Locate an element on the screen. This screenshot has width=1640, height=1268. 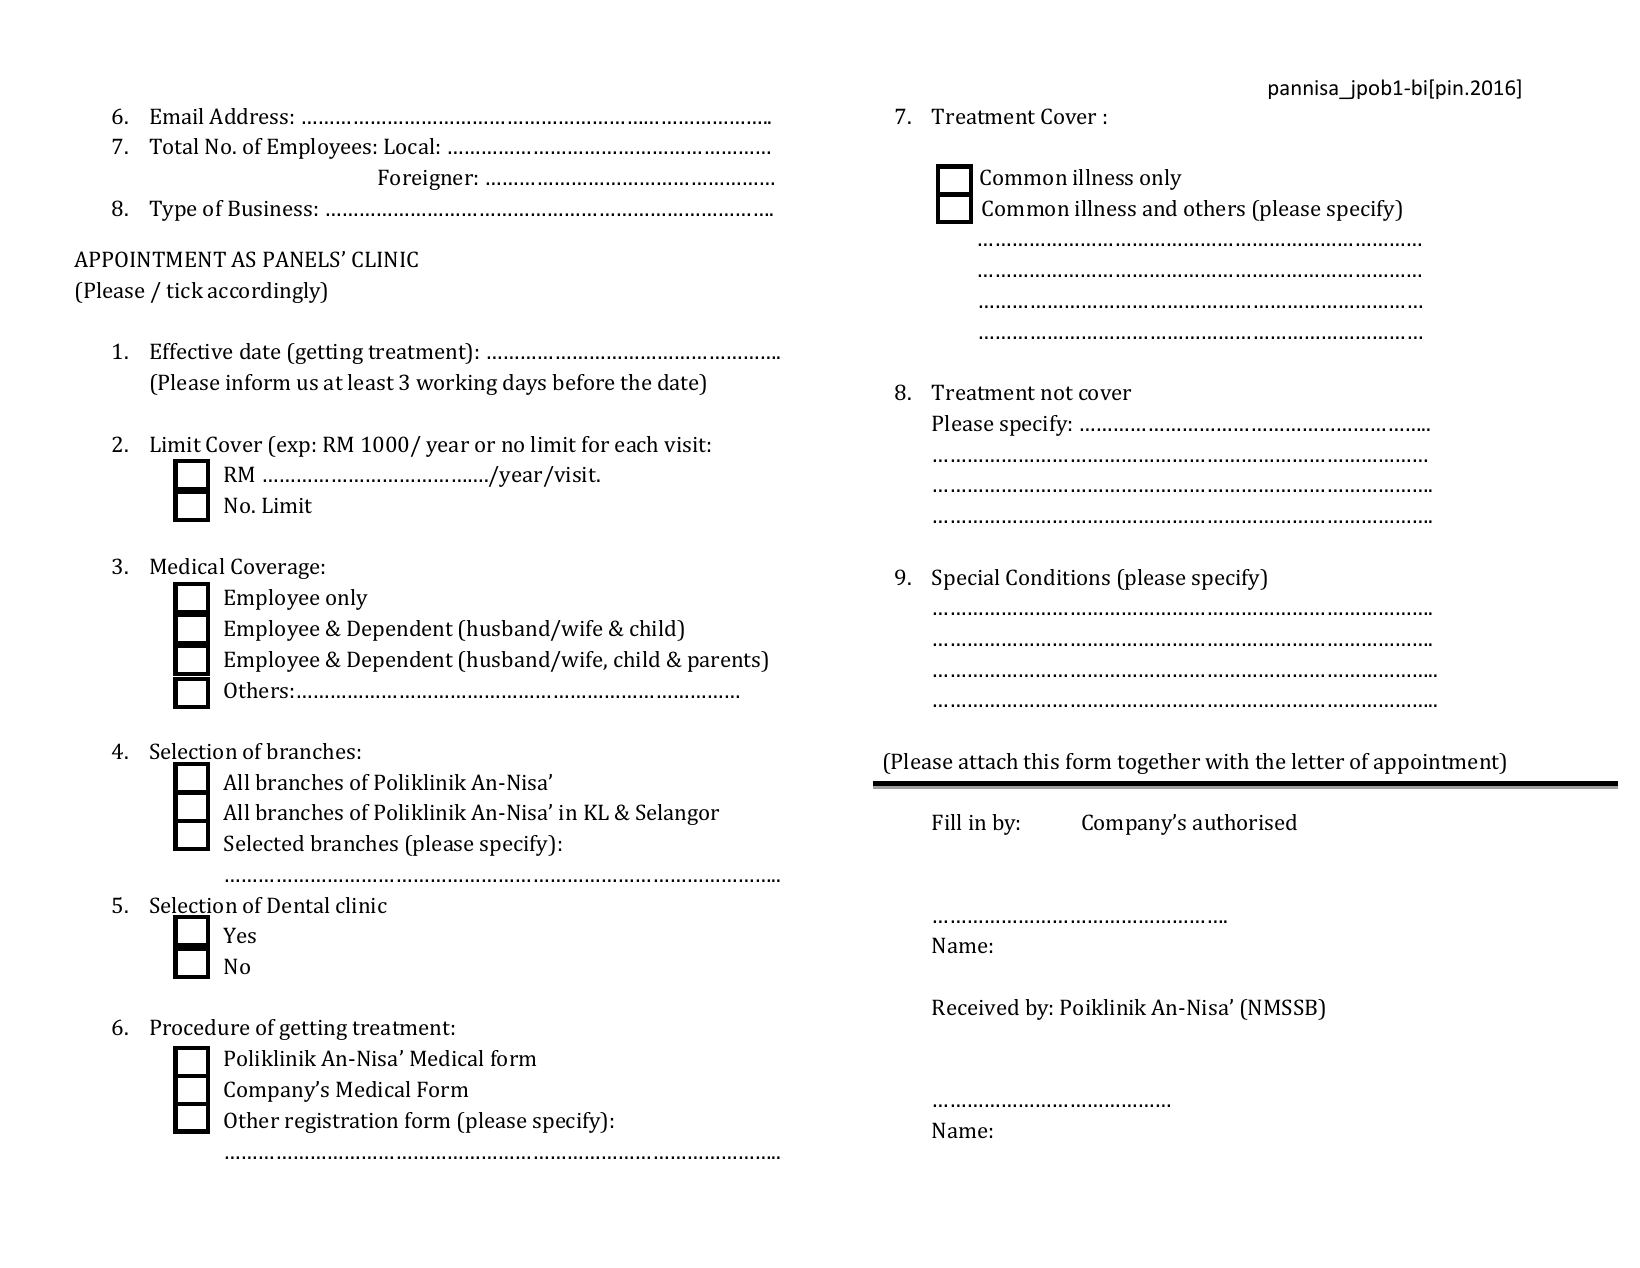
Conditions is located at coordinates (1058, 577).
